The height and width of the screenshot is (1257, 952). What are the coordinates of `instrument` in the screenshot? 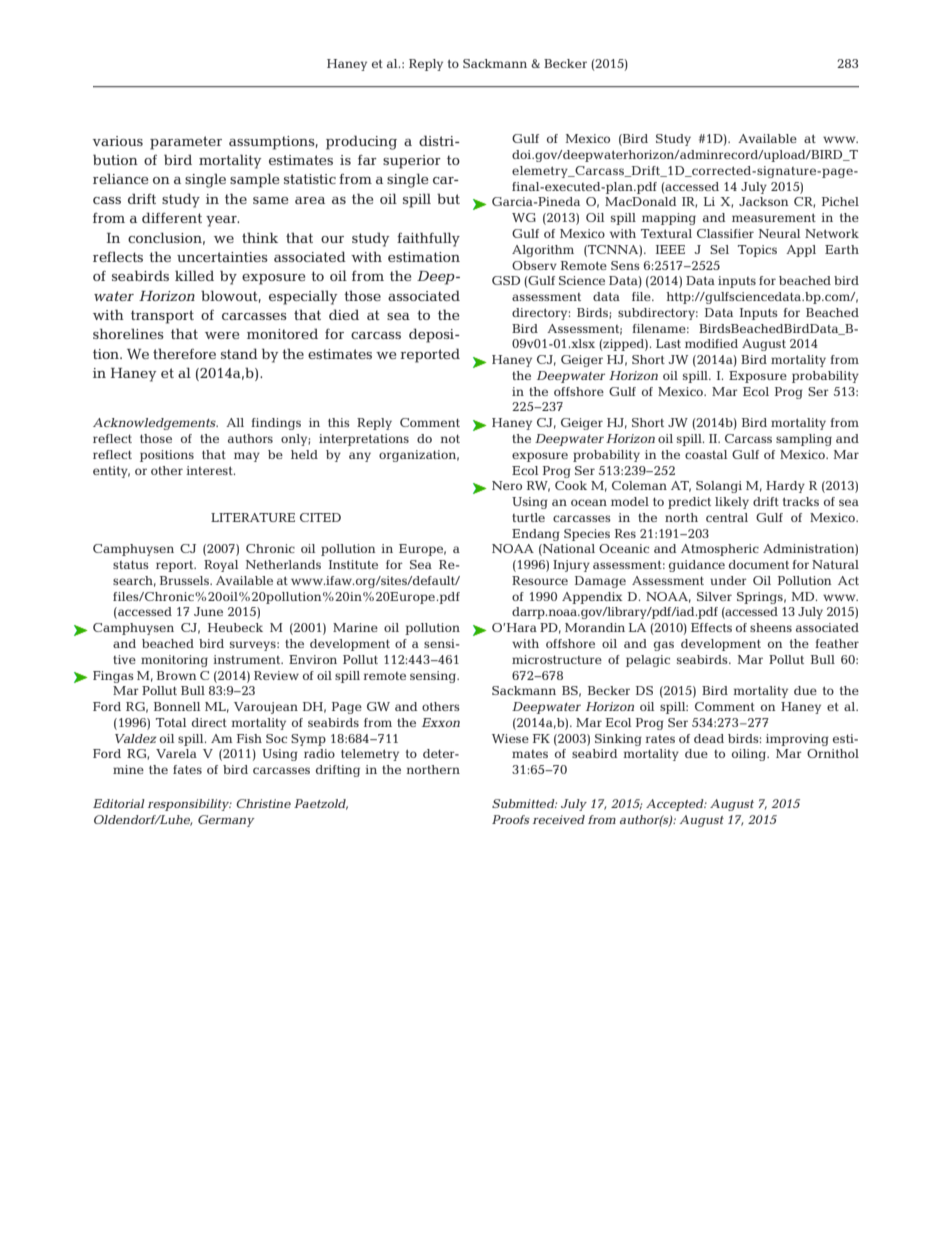 It's located at (248, 659).
